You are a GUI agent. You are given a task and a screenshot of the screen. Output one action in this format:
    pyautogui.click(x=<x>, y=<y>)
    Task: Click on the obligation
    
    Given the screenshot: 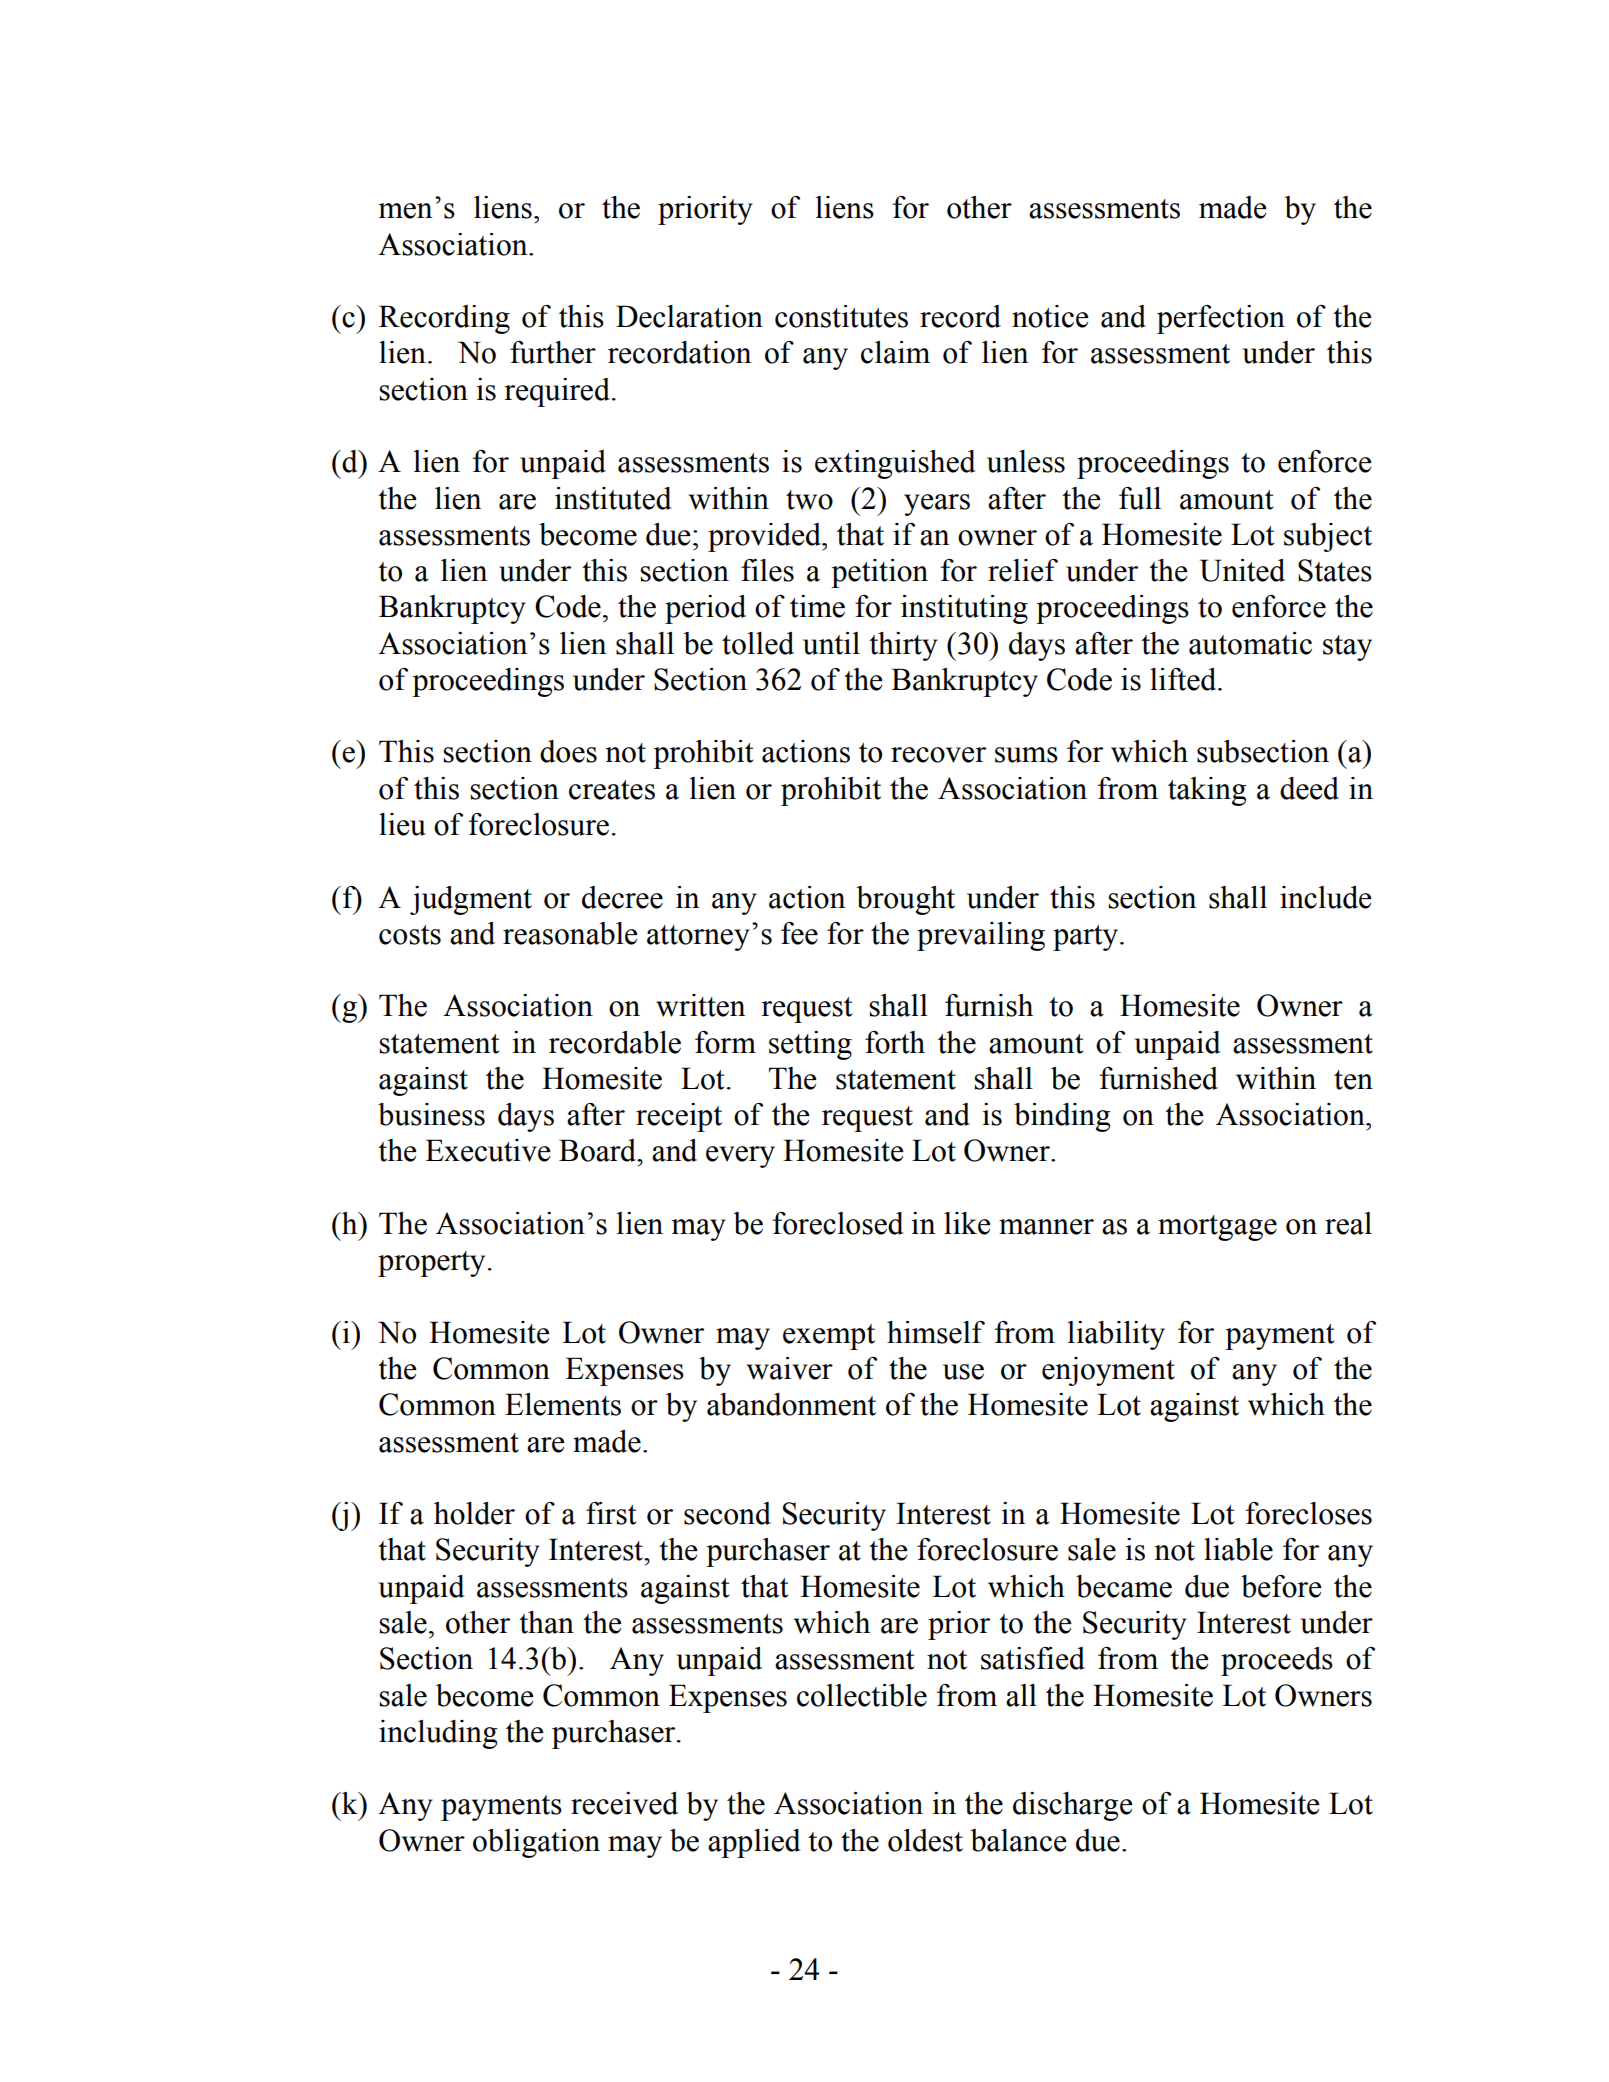 What is the action you would take?
    pyautogui.click(x=536, y=1843)
